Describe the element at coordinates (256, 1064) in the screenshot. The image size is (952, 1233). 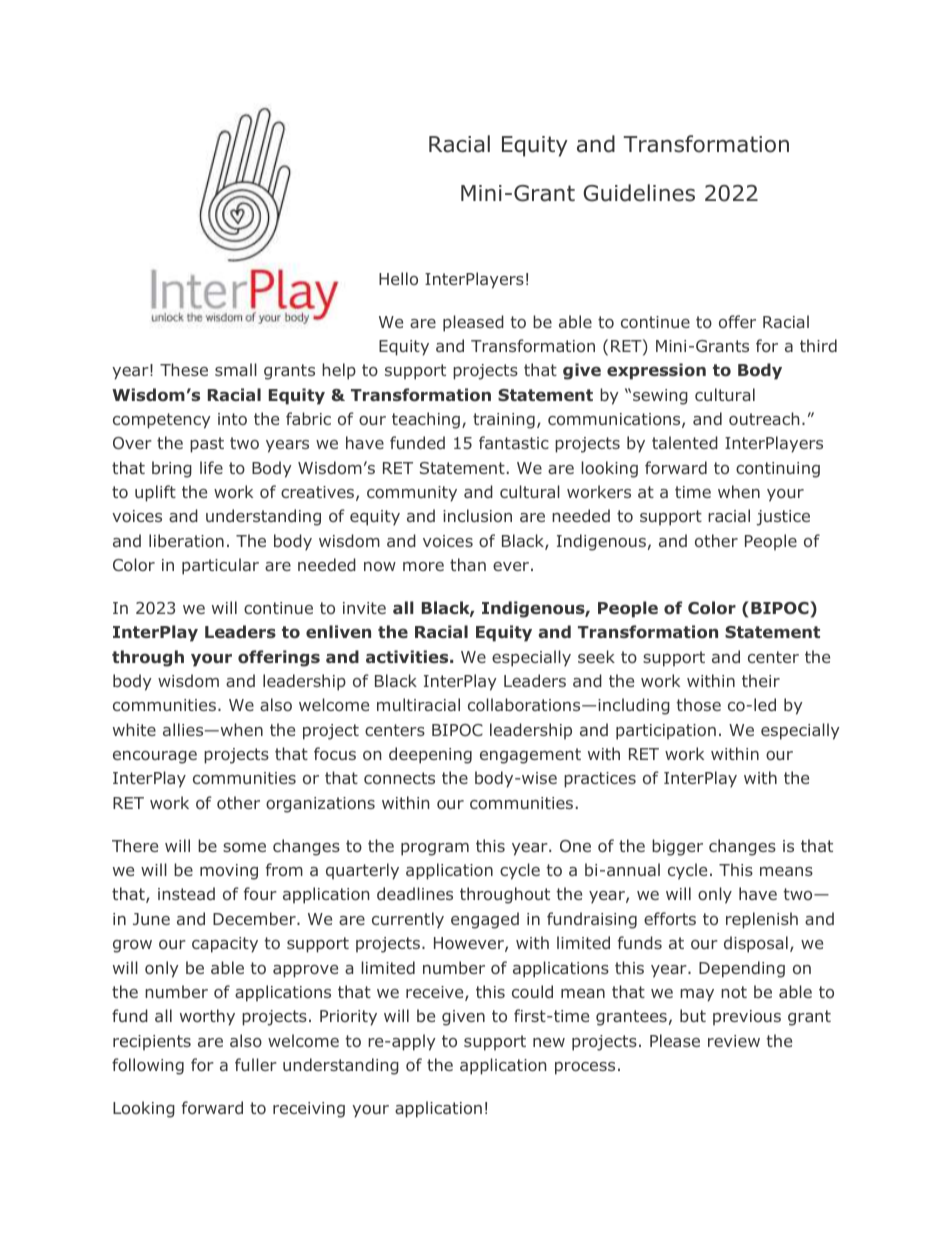
I see `fuller` at that location.
